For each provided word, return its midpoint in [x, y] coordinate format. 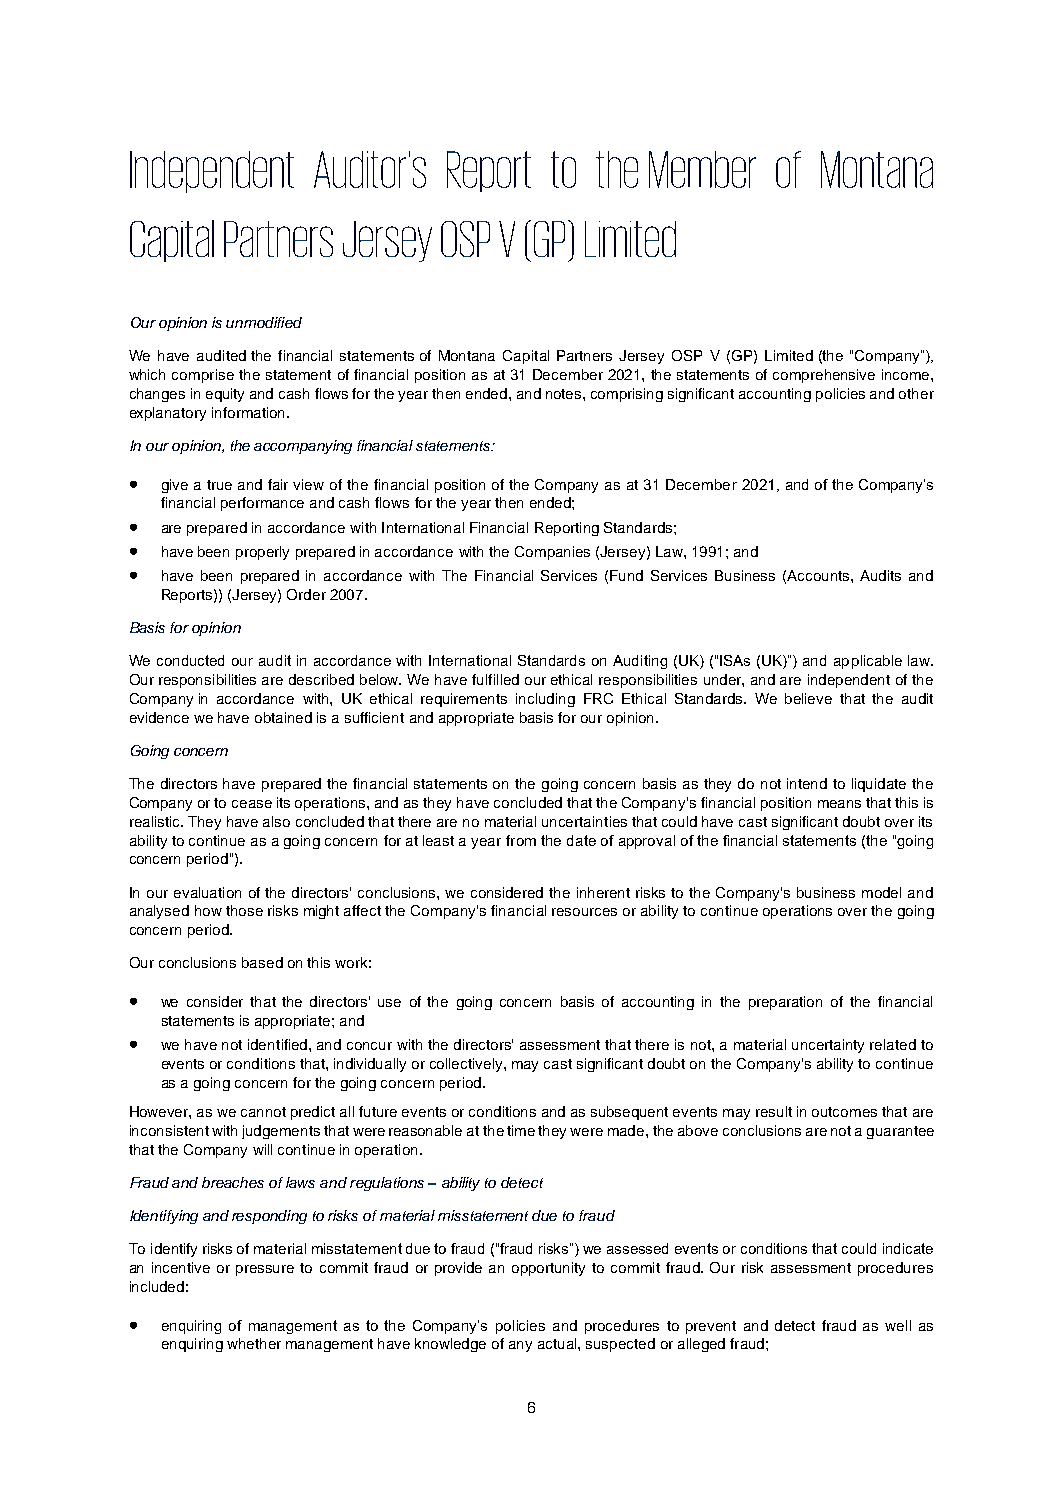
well [898, 1325]
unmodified [264, 322]
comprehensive [824, 376]
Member [702, 169]
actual [558, 1343]
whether [254, 1343]
